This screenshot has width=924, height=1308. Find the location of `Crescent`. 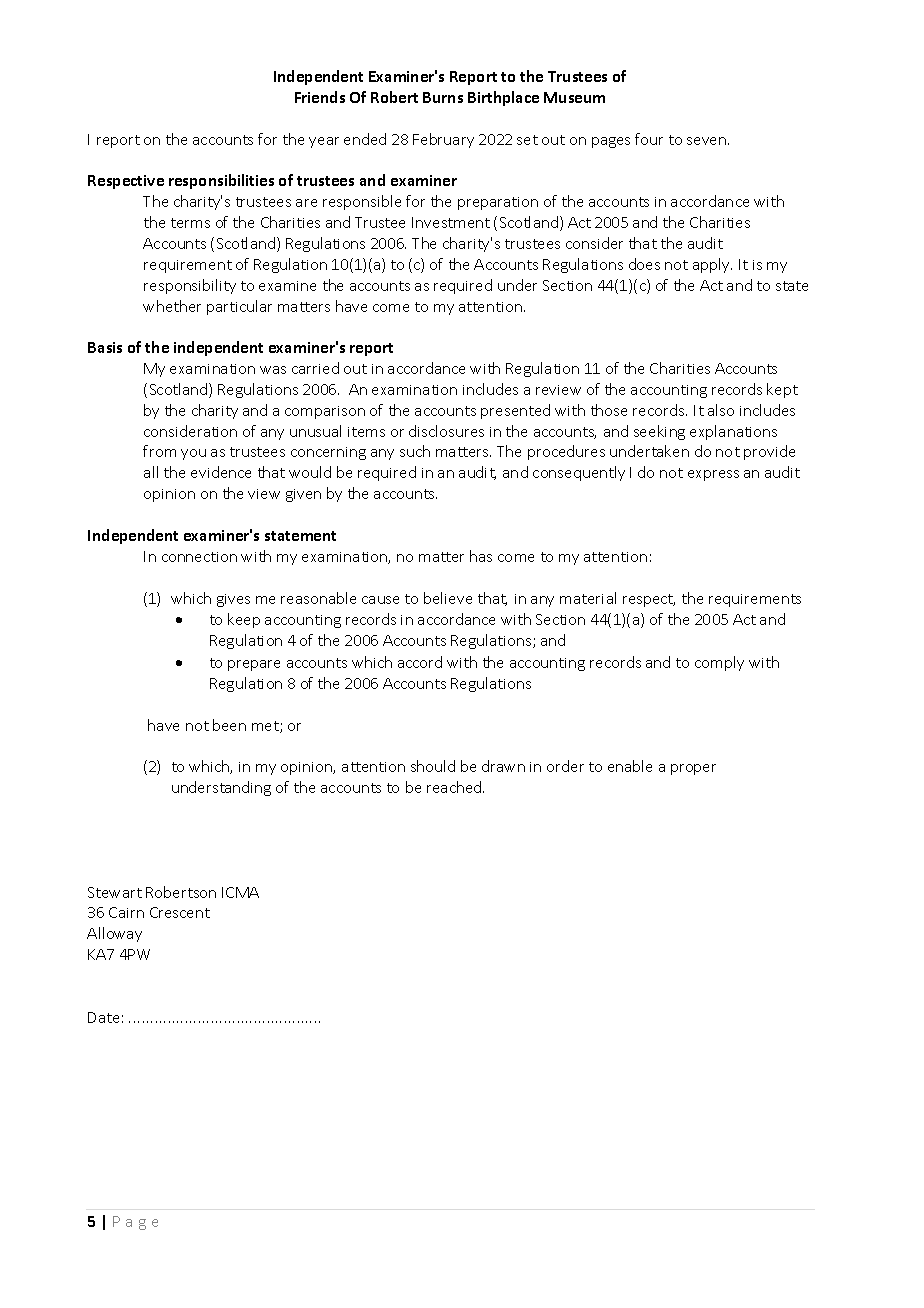

Crescent is located at coordinates (180, 912).
